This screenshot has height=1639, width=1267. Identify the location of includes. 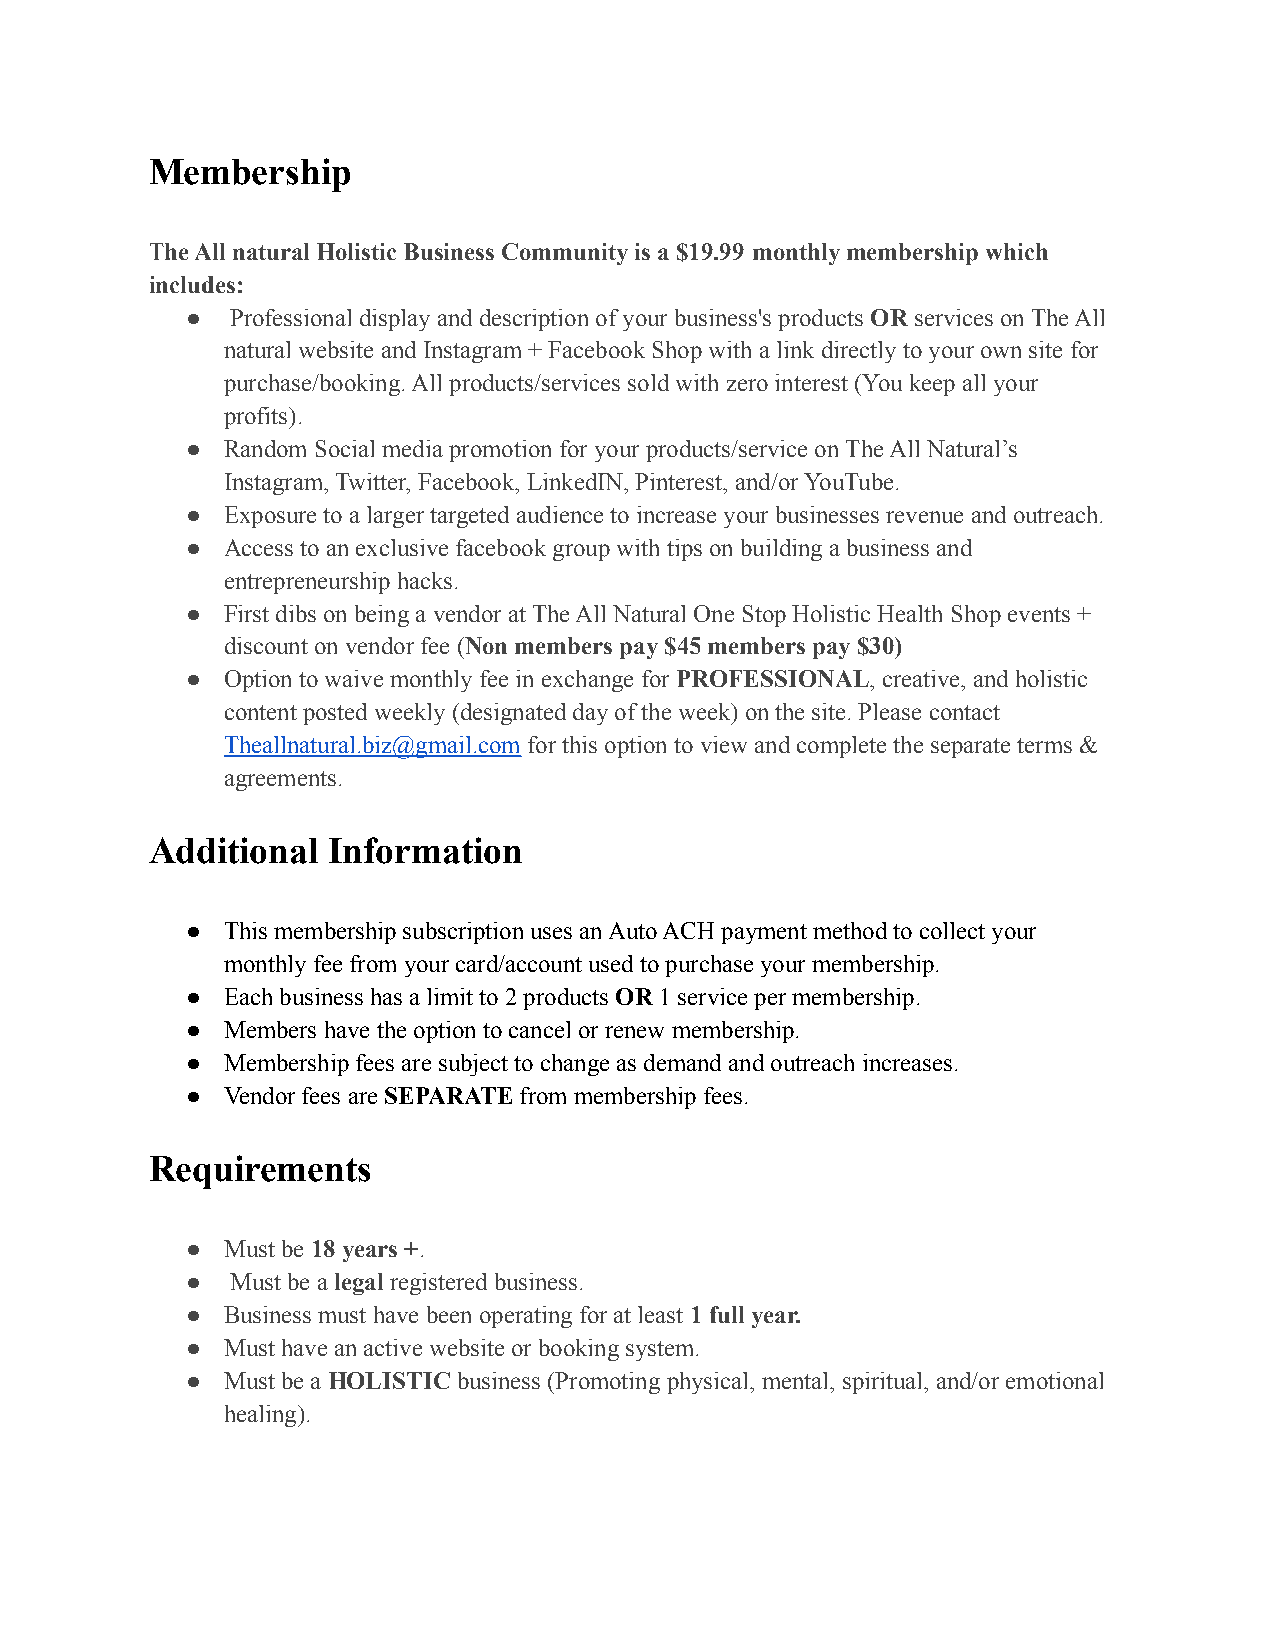
(192, 284).
